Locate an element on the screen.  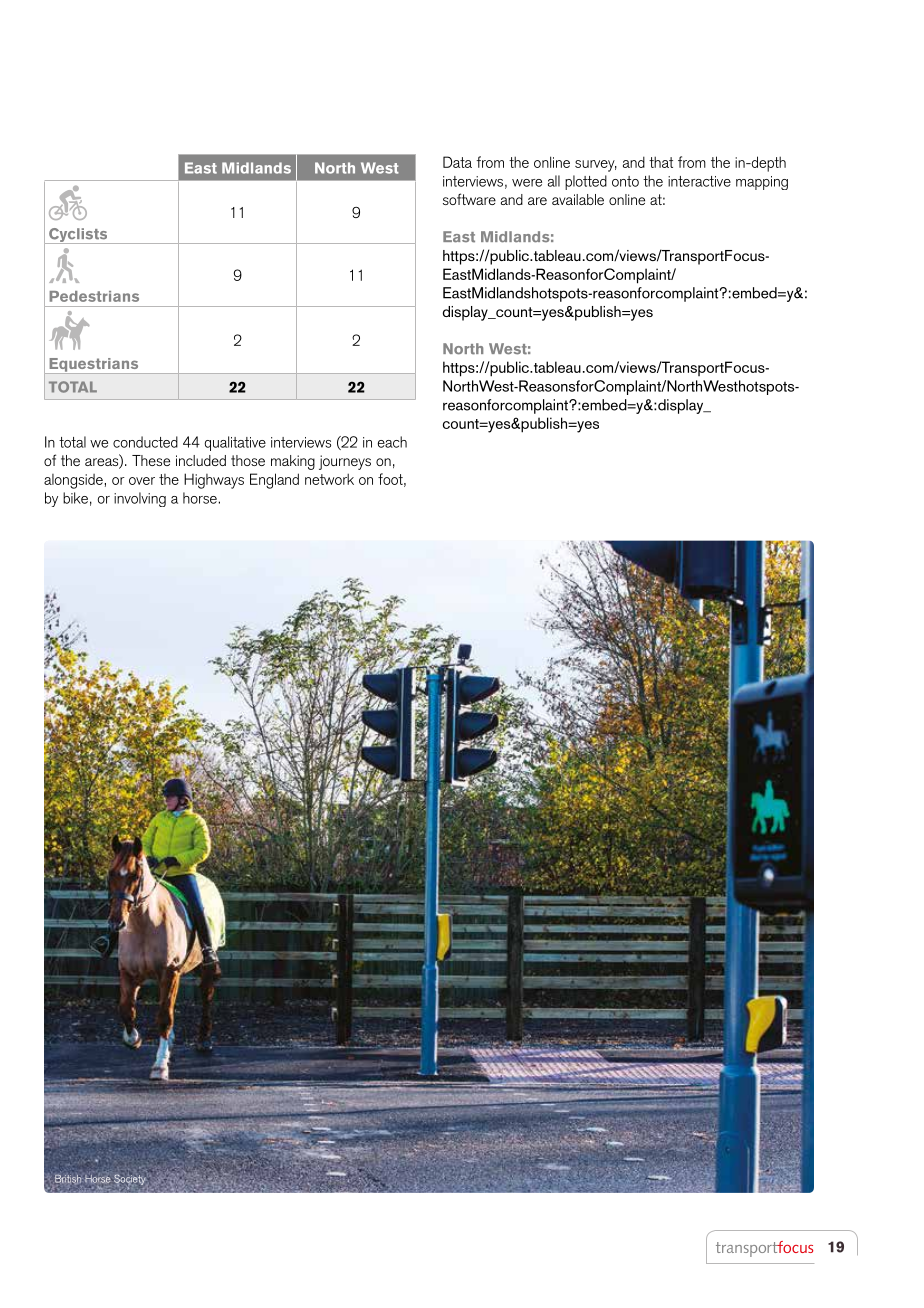
interactive is located at coordinates (699, 181).
